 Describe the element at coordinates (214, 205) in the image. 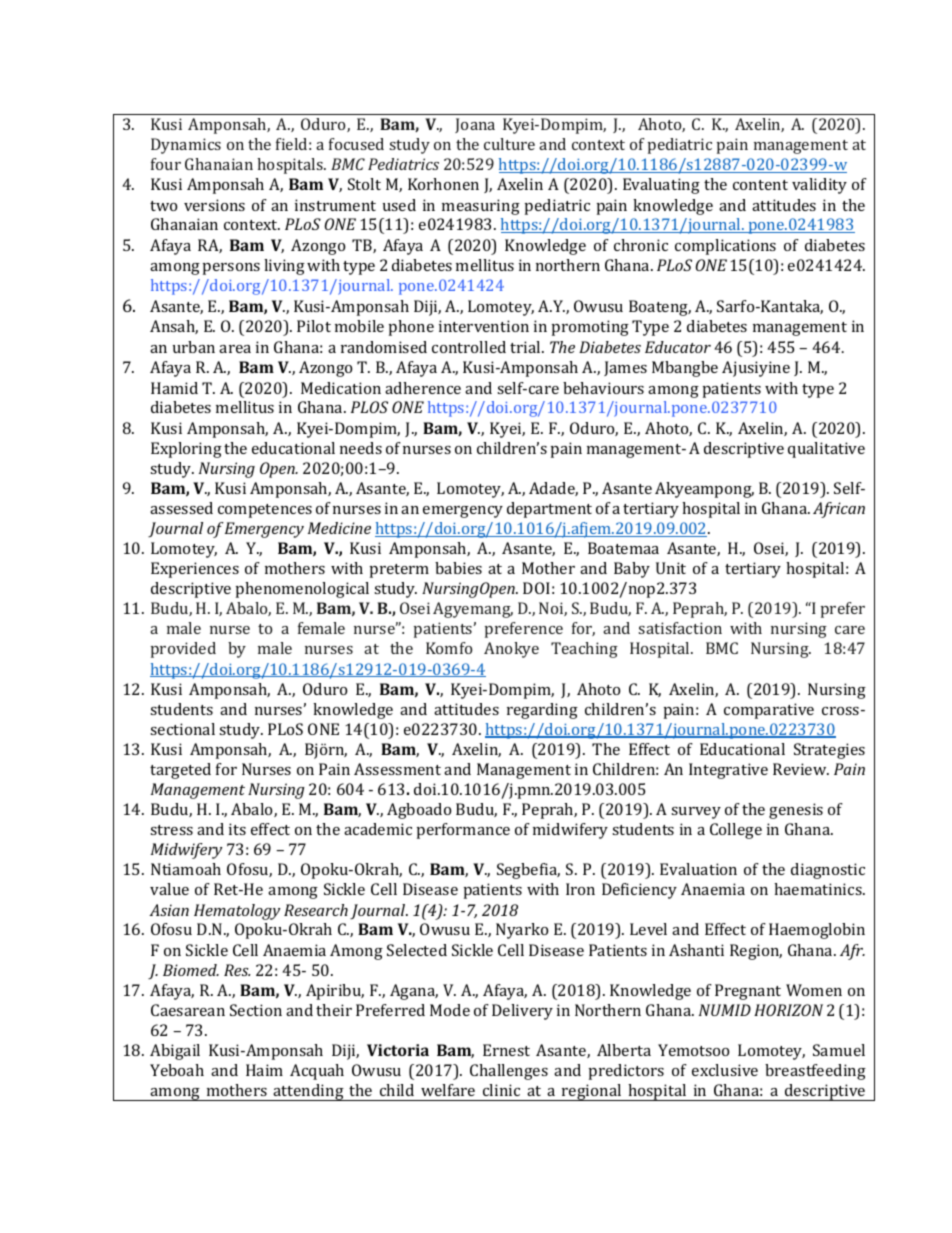

I see `versions` at that location.
